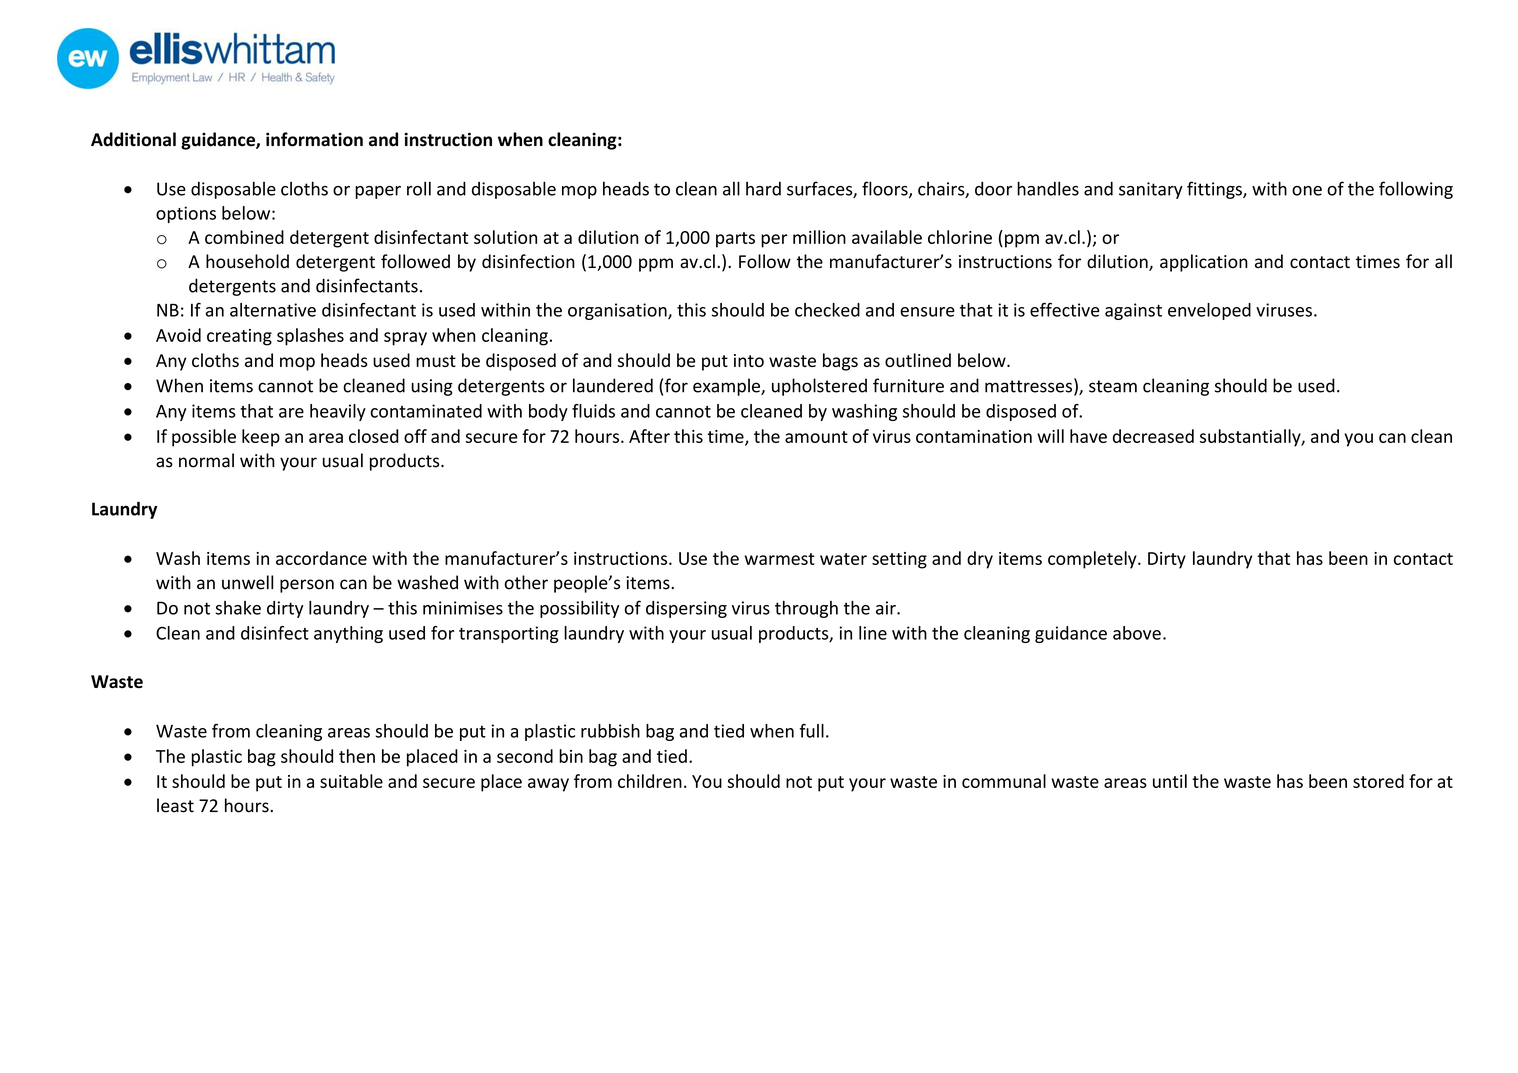  What do you see at coordinates (1153, 436) in the page?
I see `decreased` at bounding box center [1153, 436].
